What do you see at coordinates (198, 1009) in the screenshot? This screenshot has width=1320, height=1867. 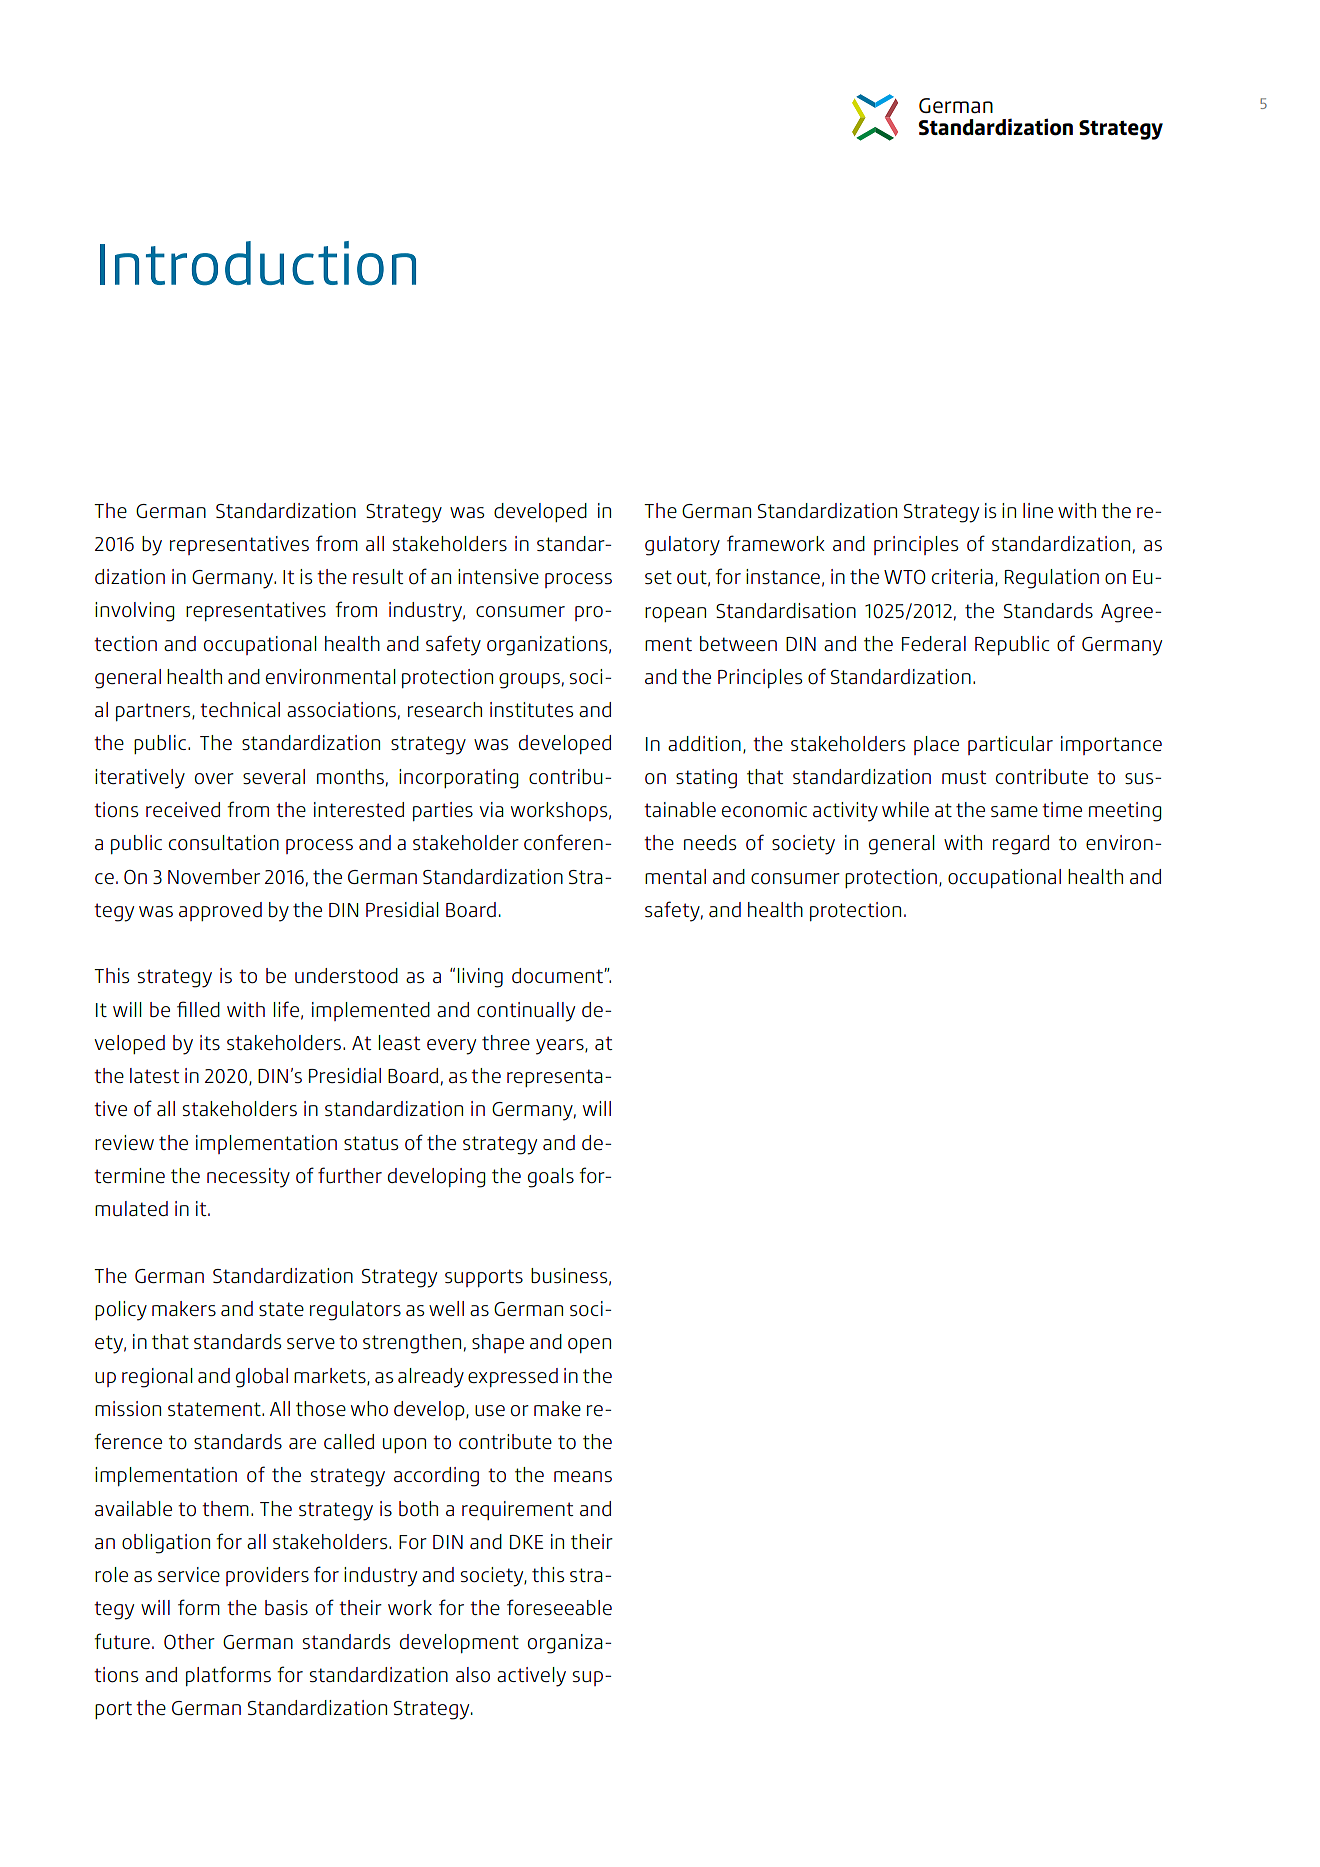 I see `filled` at bounding box center [198, 1009].
